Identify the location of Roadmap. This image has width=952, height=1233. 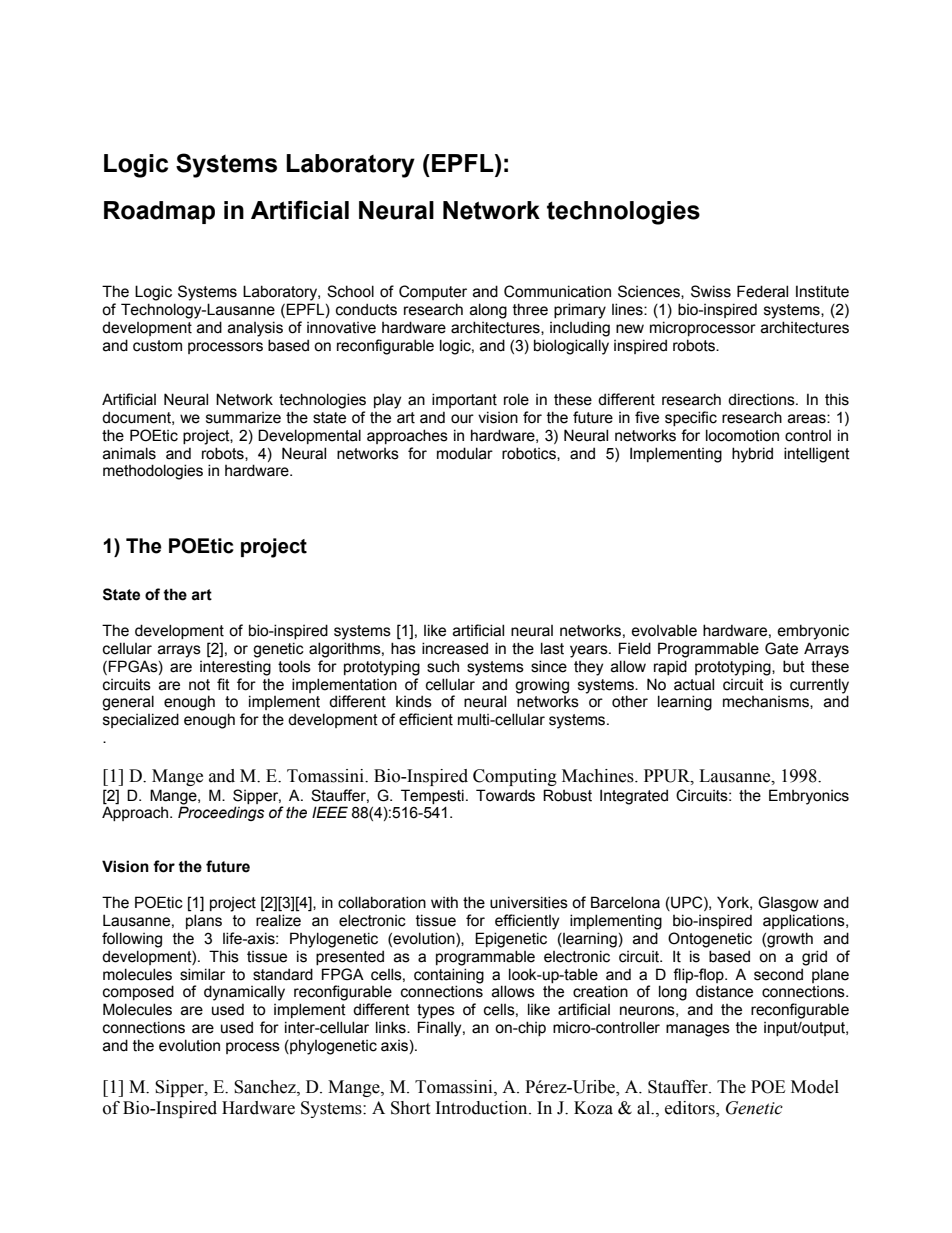
(159, 212).
